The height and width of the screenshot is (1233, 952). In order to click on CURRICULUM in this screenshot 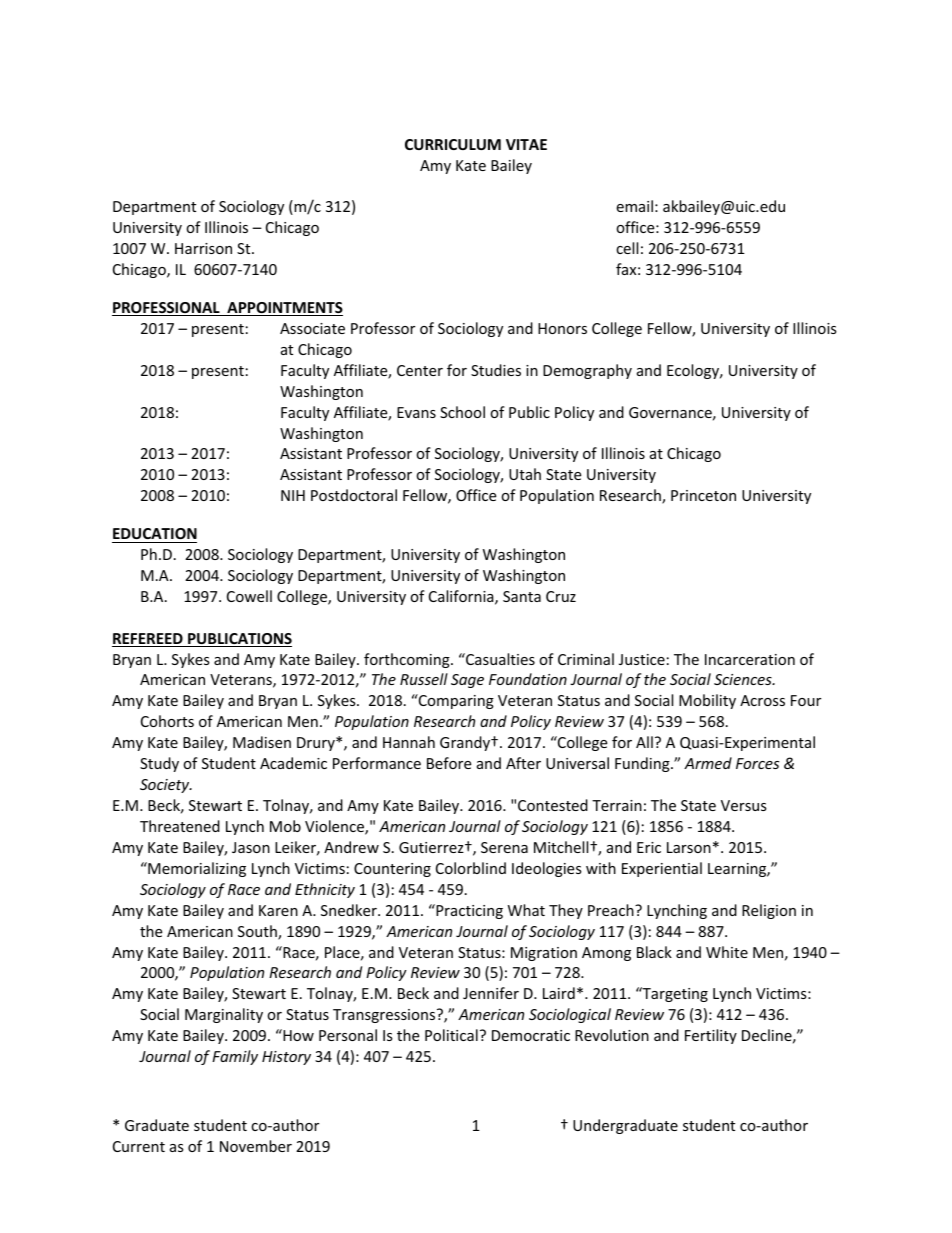, I will do `click(453, 144)`.
